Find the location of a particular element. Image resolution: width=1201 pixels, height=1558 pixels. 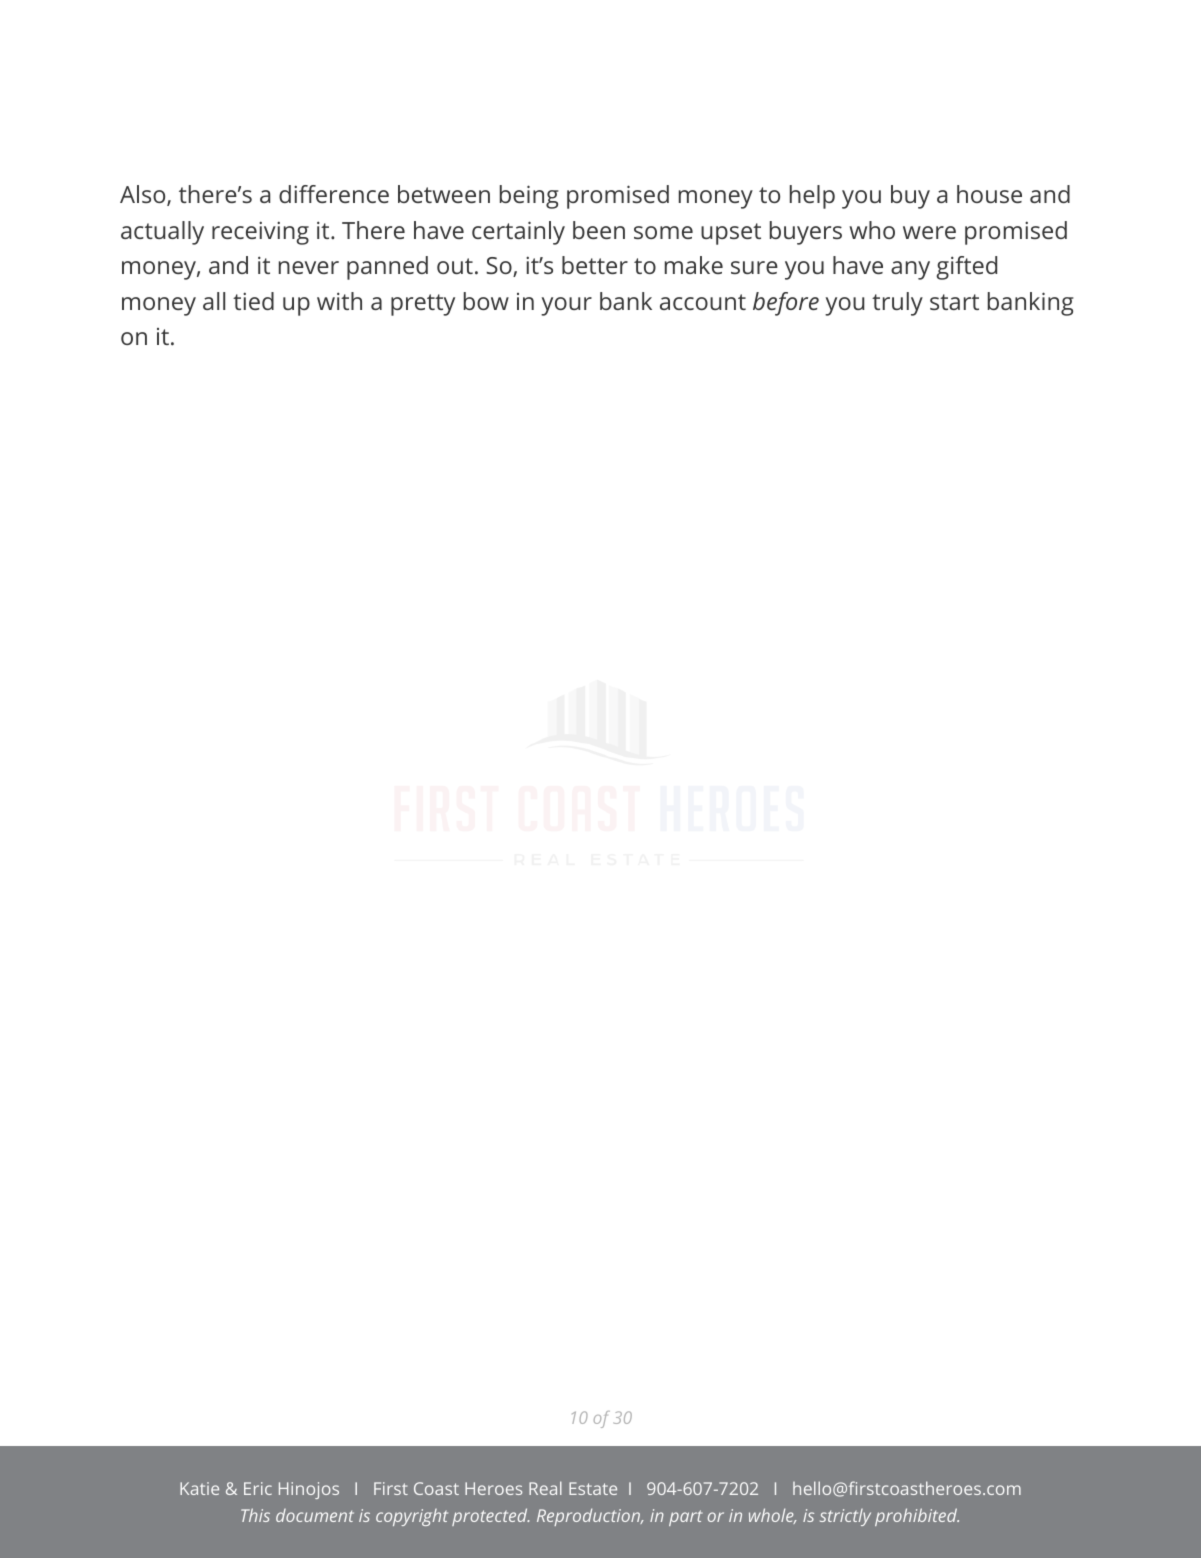

prohibited is located at coordinates (917, 1517).
